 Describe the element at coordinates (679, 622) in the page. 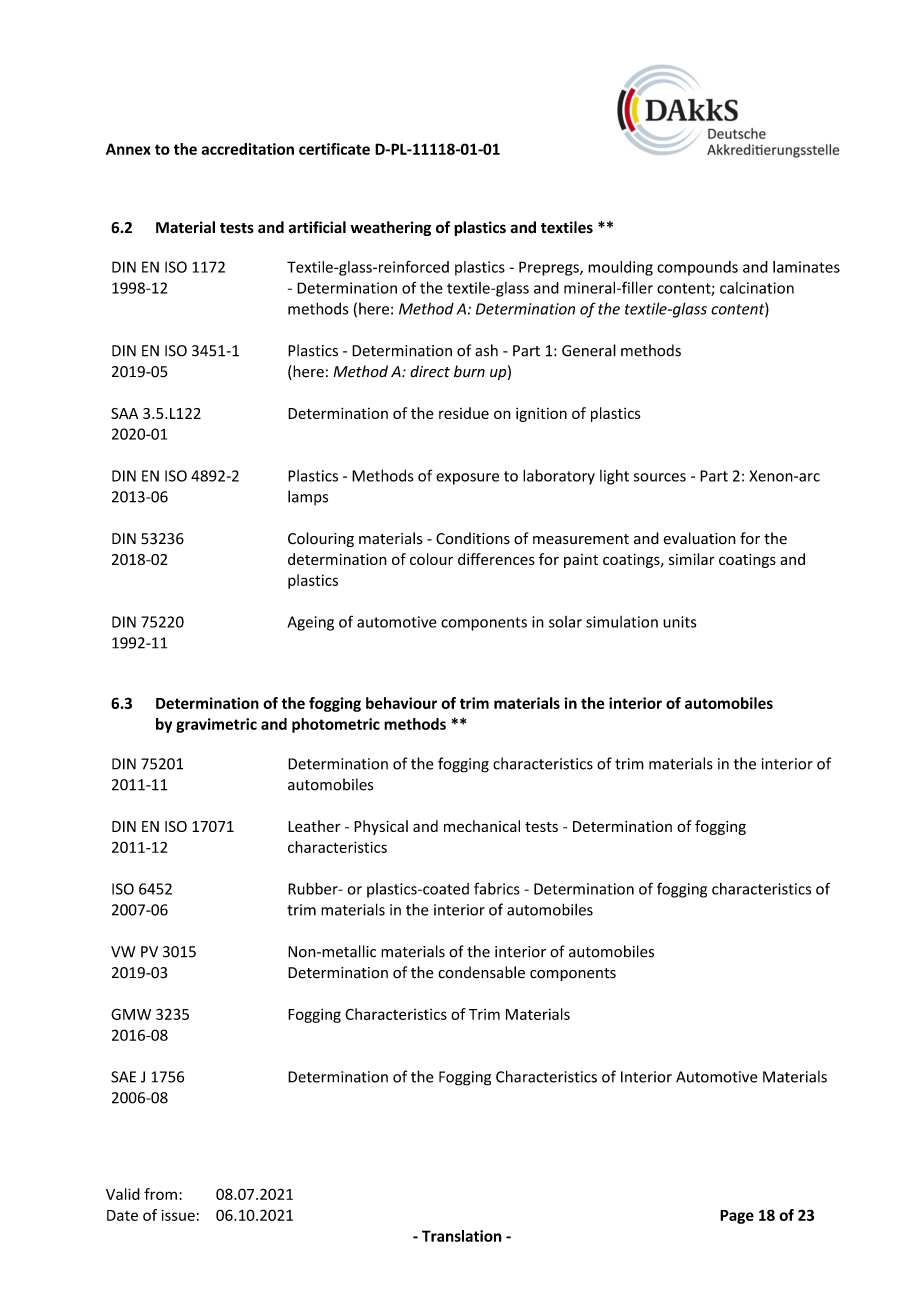

I see `units` at that location.
